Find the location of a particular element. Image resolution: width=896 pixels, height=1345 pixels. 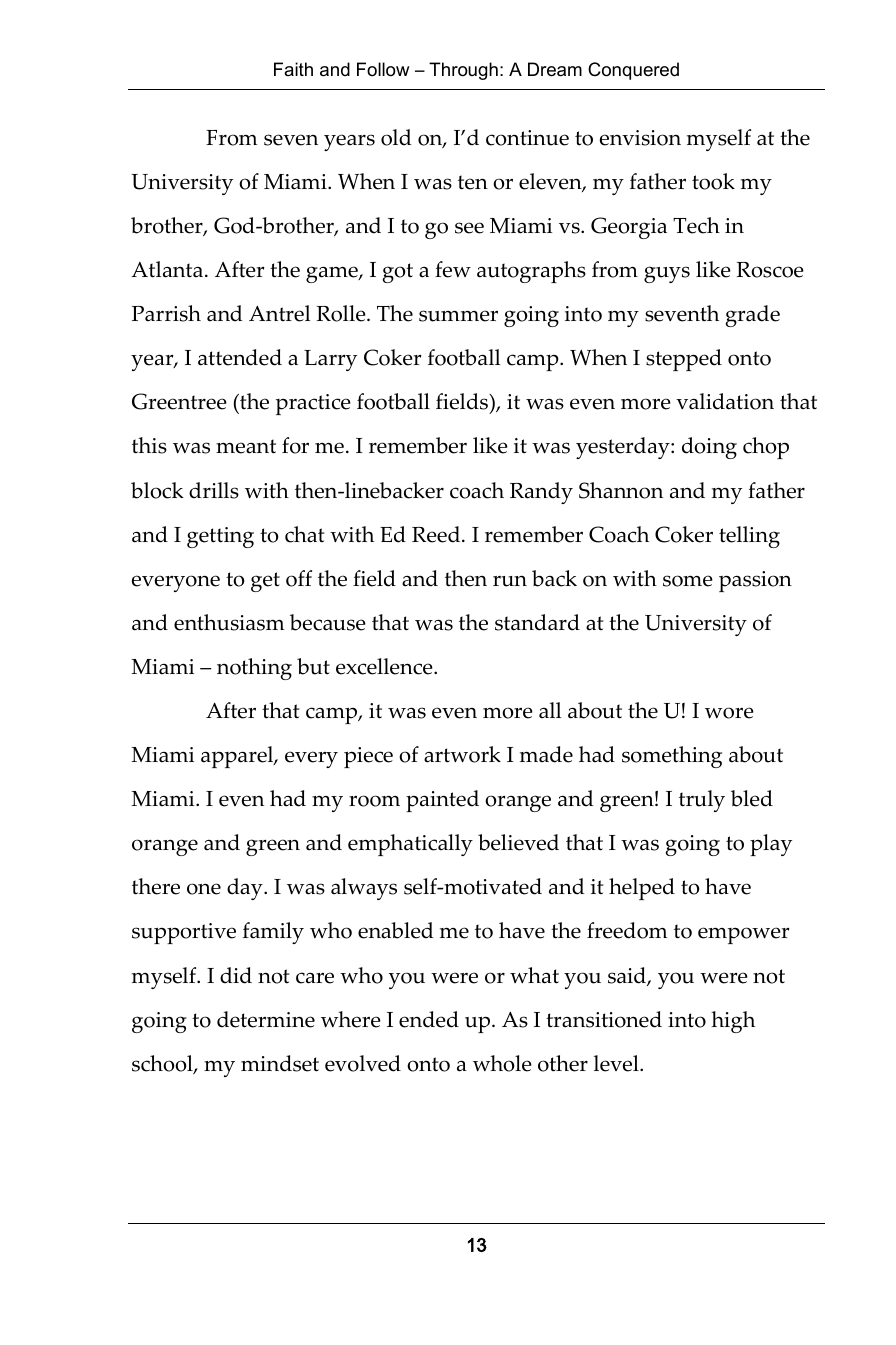

Conquered is located at coordinates (633, 71).
